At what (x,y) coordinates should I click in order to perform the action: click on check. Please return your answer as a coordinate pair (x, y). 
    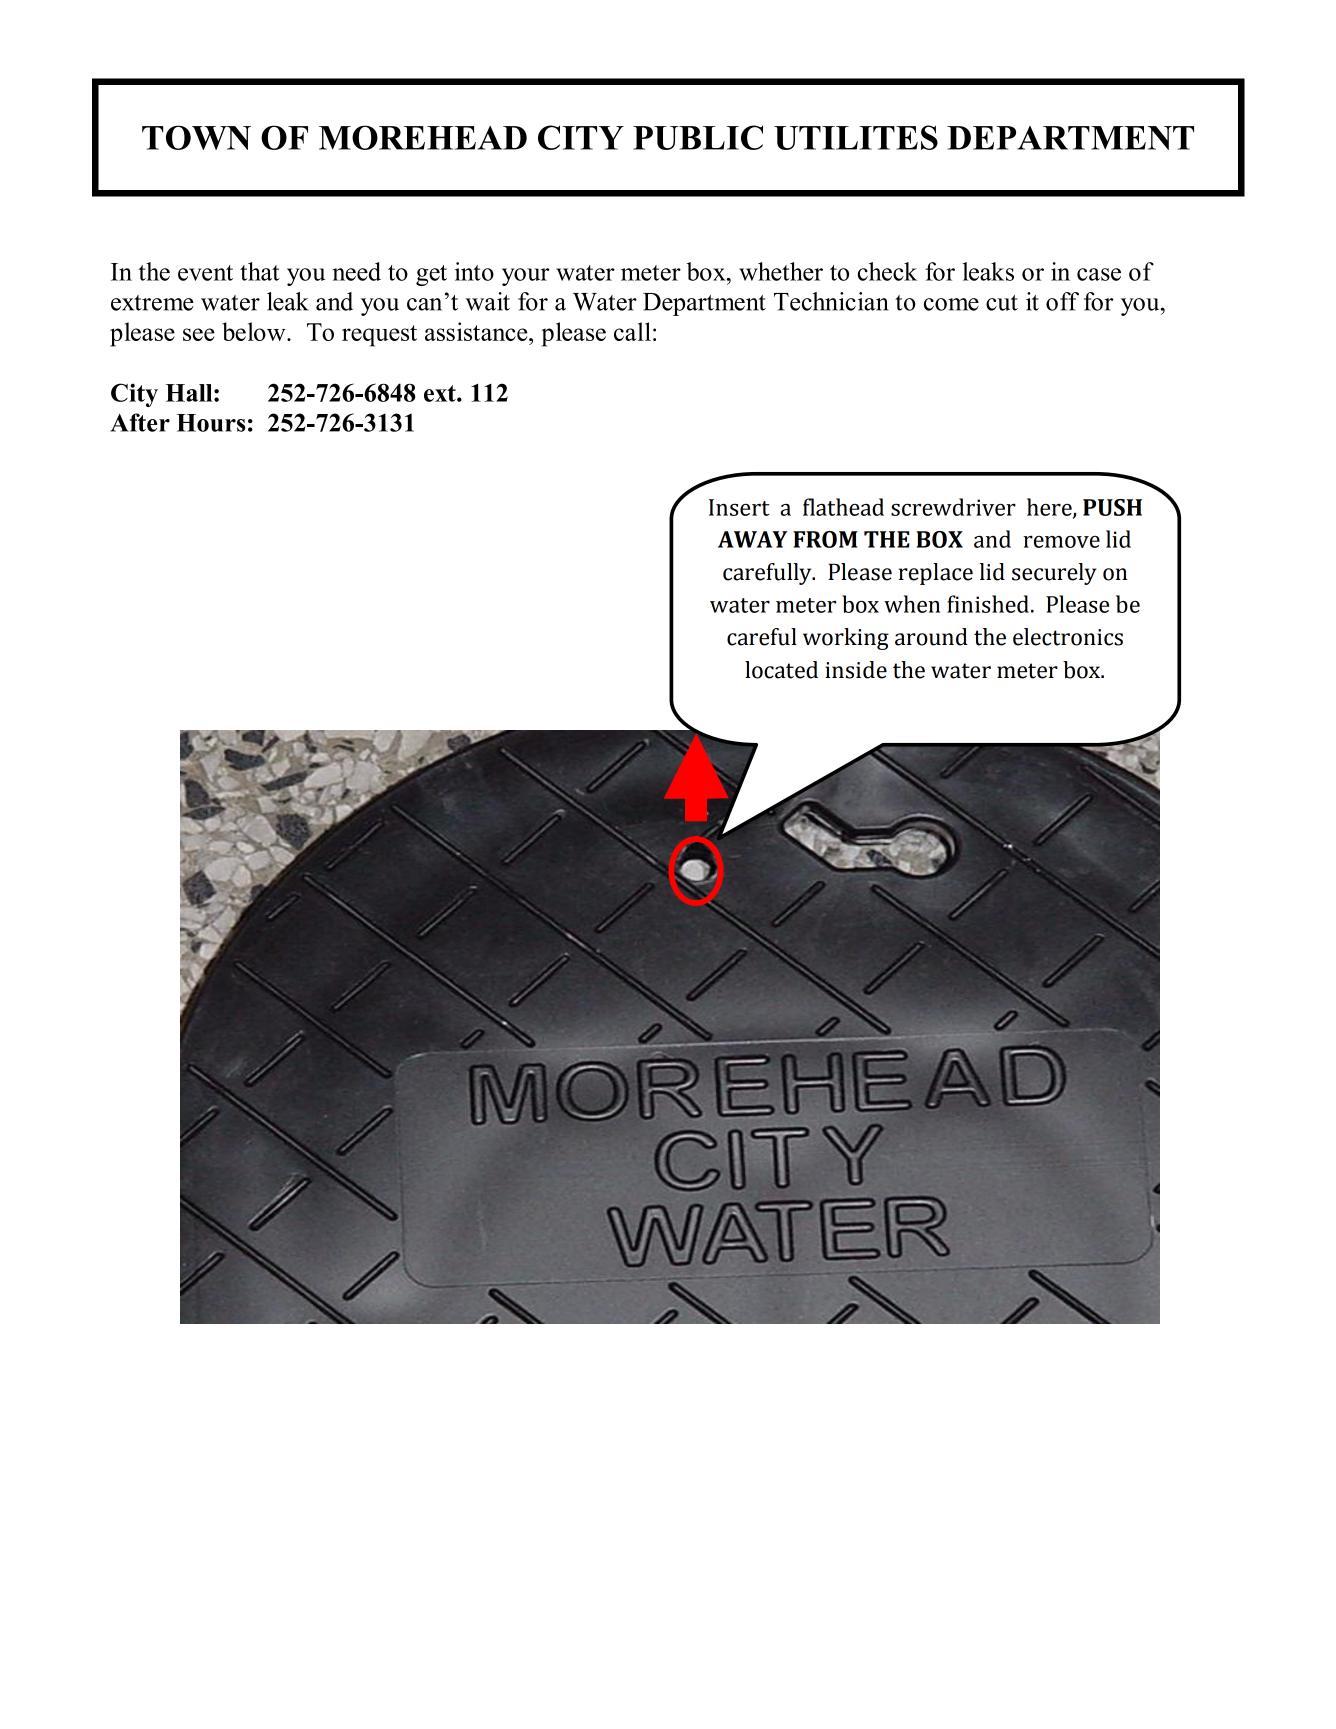
    Looking at the image, I should click on (887, 271).
